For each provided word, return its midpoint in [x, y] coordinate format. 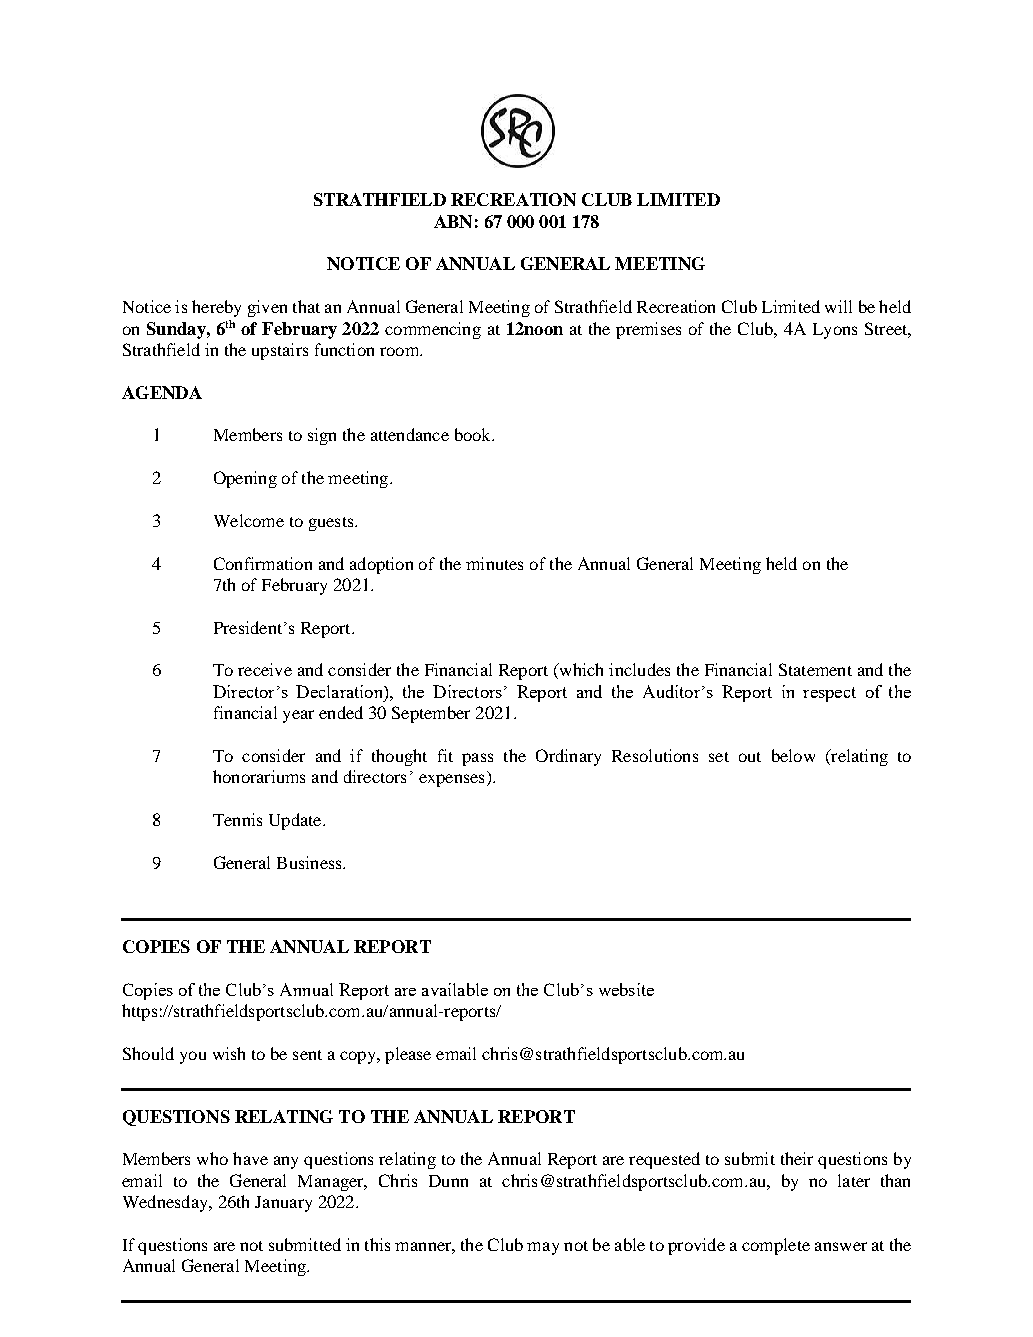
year [298, 716]
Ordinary [568, 757]
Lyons [835, 331]
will [838, 306]
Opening [245, 479]
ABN [453, 221]
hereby [216, 308]
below [793, 755]
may [543, 1248]
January [283, 1204]
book [474, 434]
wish [229, 1053]
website [626, 989]
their [797, 1158]
